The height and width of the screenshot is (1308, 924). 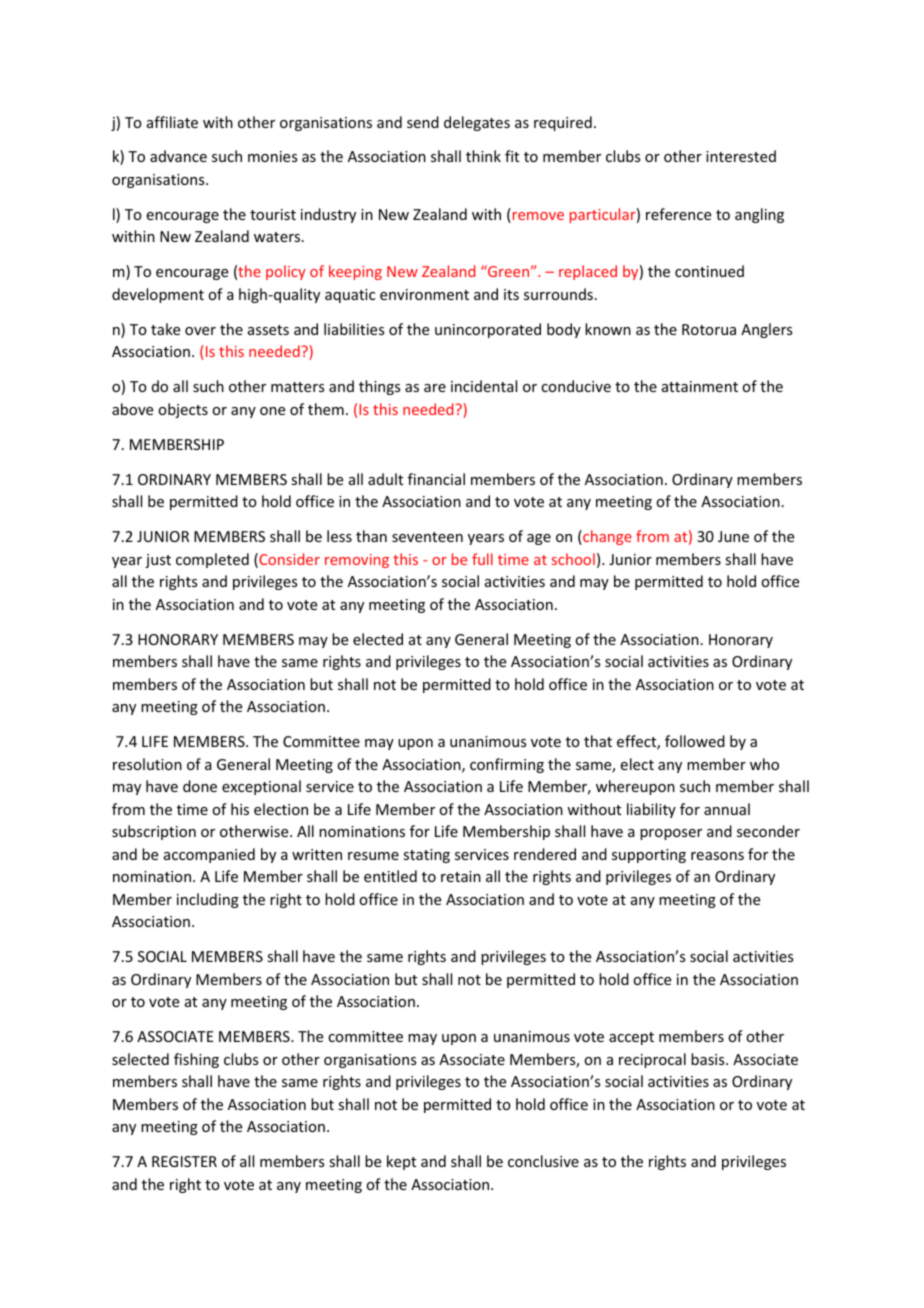 I want to click on attainment, so click(x=700, y=386).
